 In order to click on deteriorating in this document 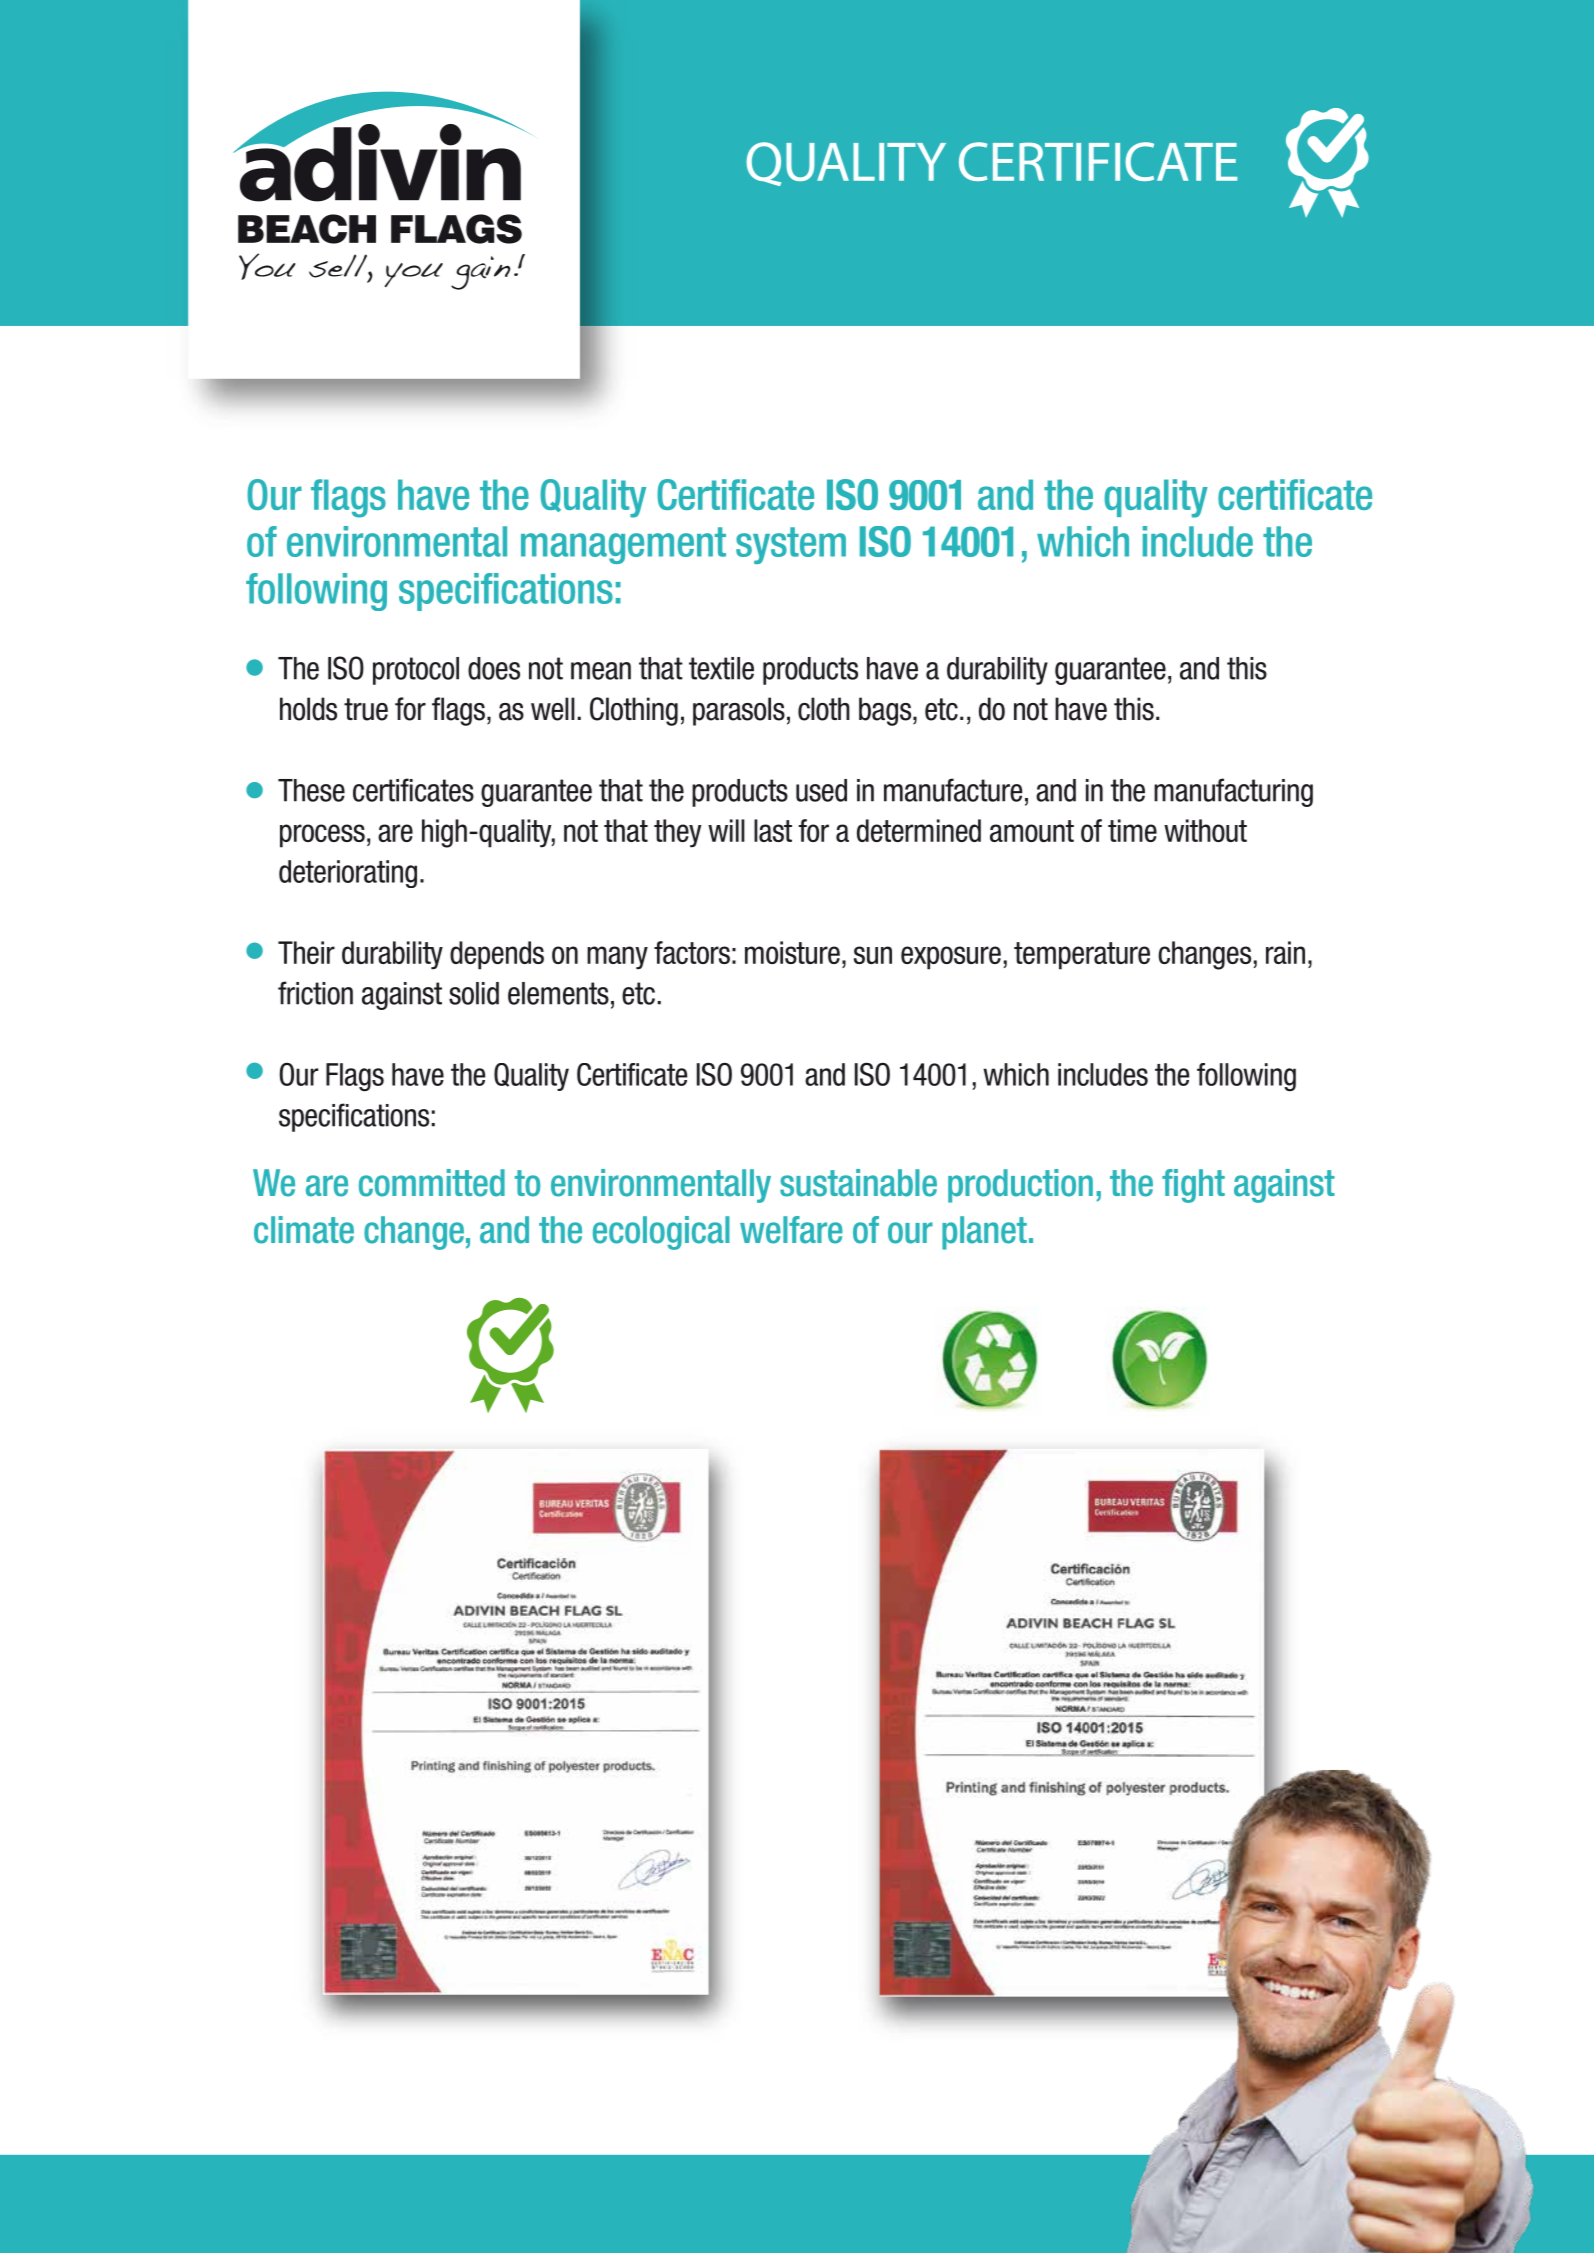, I will do `click(348, 874)`.
